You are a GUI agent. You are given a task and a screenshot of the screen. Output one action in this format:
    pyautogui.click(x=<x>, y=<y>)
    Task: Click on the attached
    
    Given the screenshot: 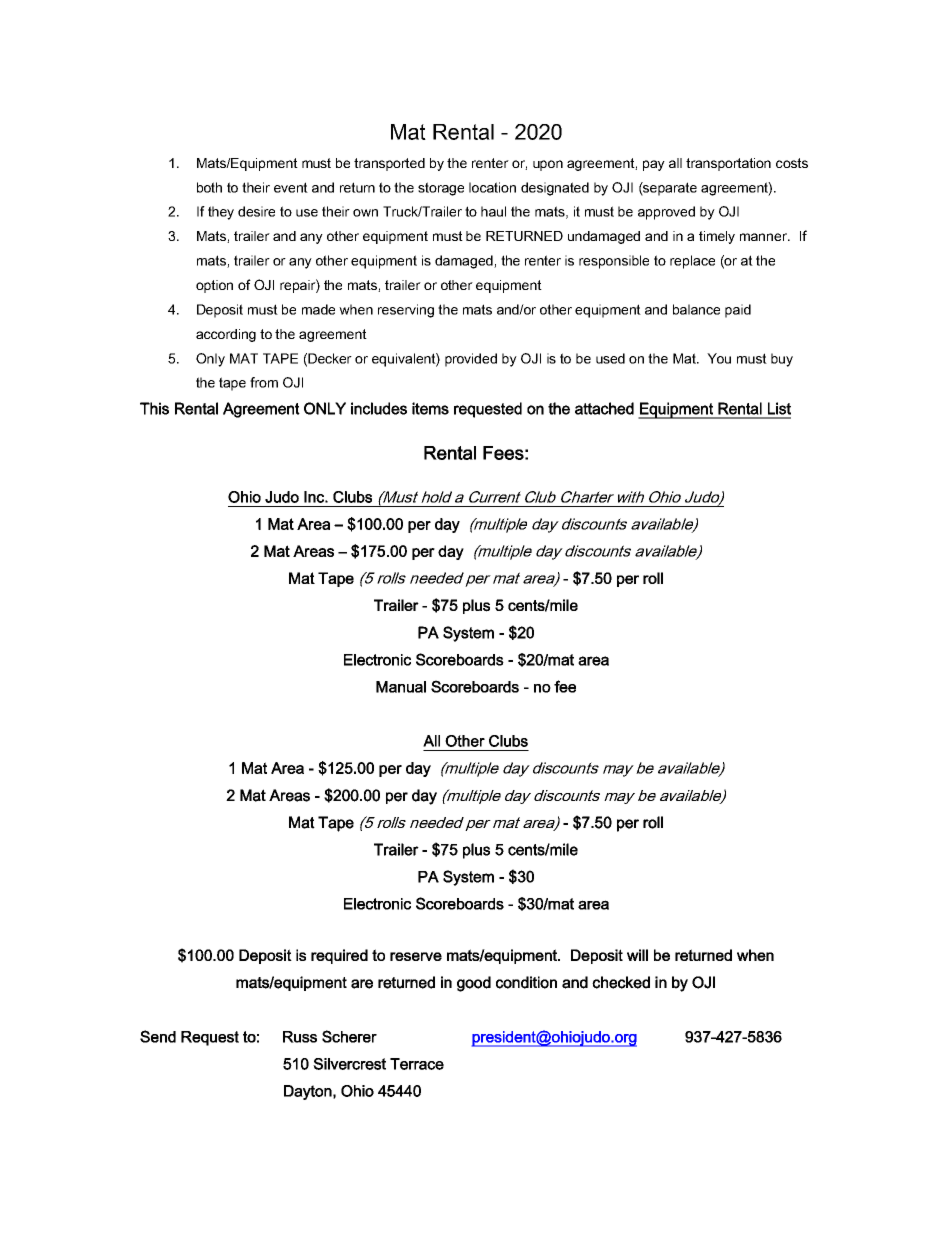 What is the action you would take?
    pyautogui.click(x=604, y=408)
